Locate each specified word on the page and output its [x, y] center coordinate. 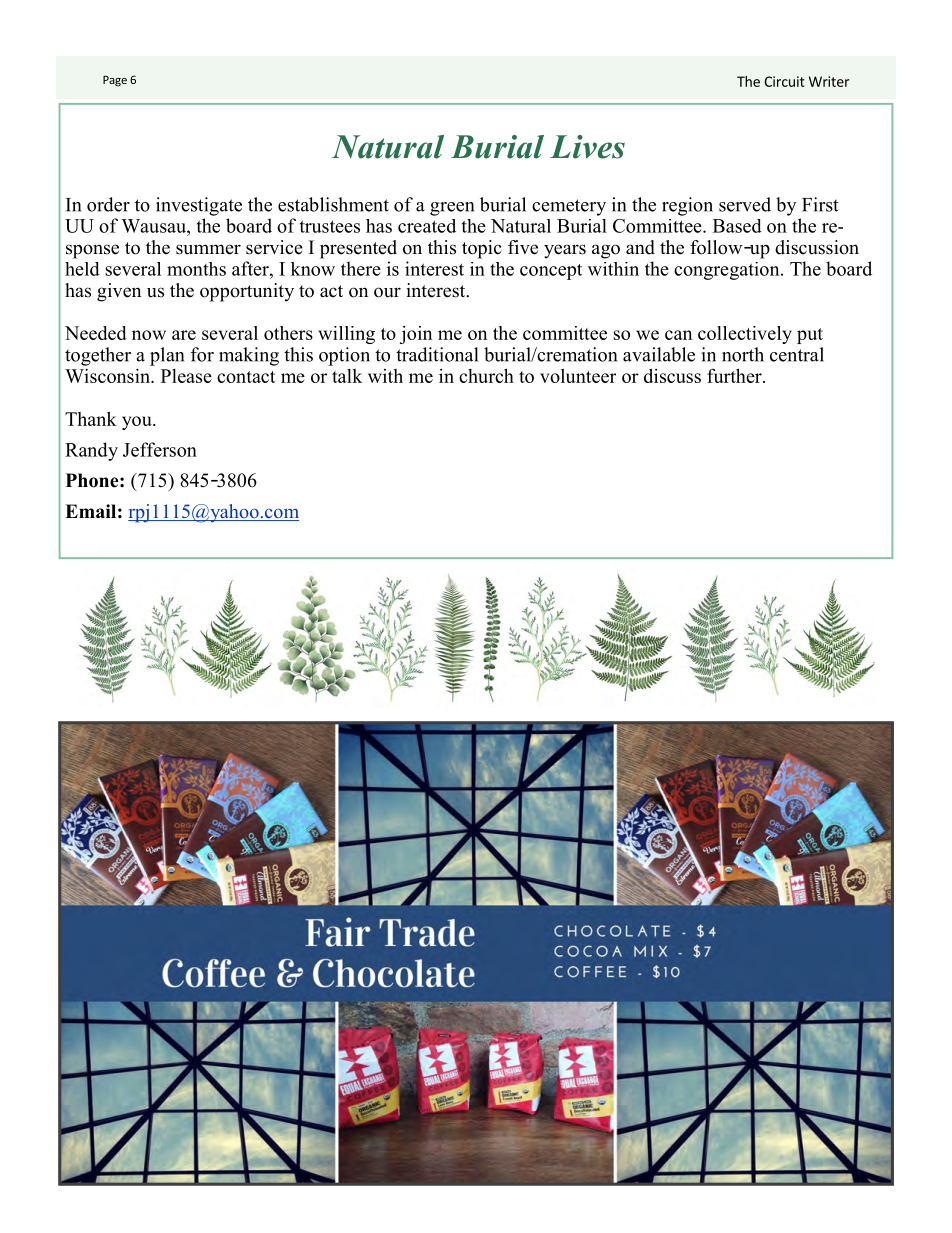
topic [482, 249]
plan [167, 356]
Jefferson [160, 449]
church [486, 375]
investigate [199, 206]
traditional [437, 354]
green [452, 209]
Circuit [784, 81]
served [745, 204]
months [196, 269]
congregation [728, 271]
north [743, 354]
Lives [587, 147]
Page [115, 81]
